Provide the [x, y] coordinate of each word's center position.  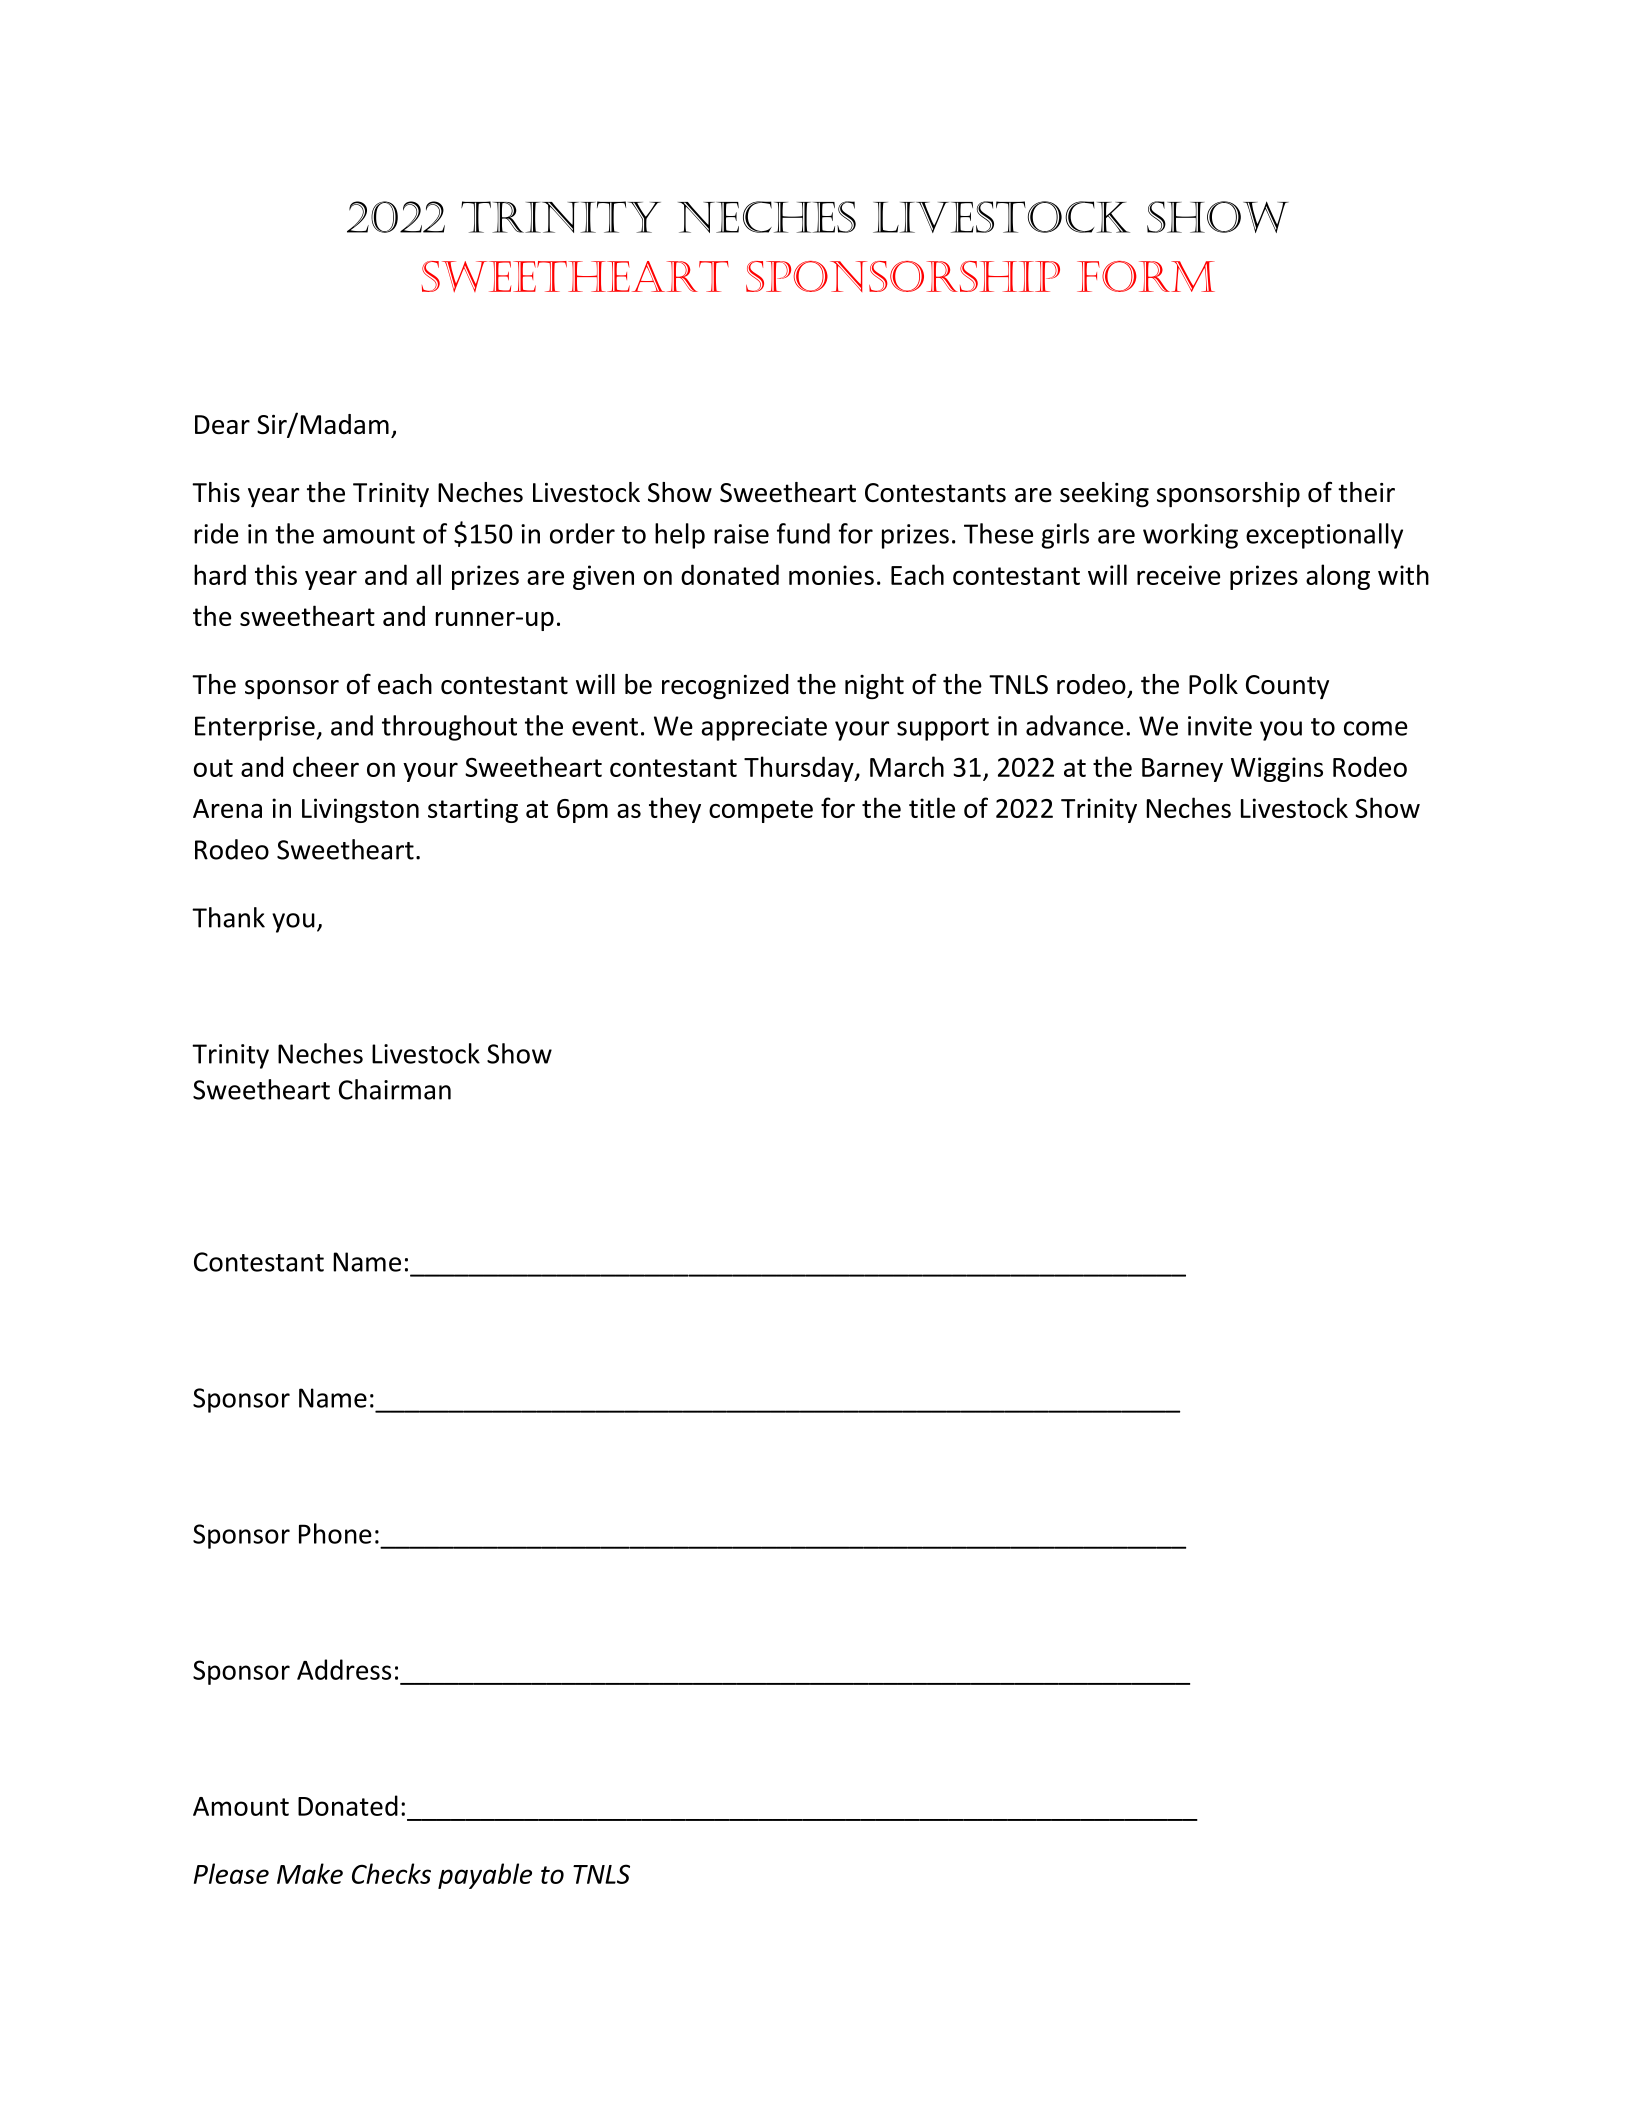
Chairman [395, 1089]
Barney [1182, 770]
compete [761, 811]
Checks [391, 1873]
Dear [222, 424]
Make [310, 1873]
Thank [228, 917]
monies [831, 575]
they [675, 810]
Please [231, 1873]
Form [1146, 276]
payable [485, 1876]
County [1287, 687]
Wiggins [1277, 769]
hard [220, 574]
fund [803, 533]
